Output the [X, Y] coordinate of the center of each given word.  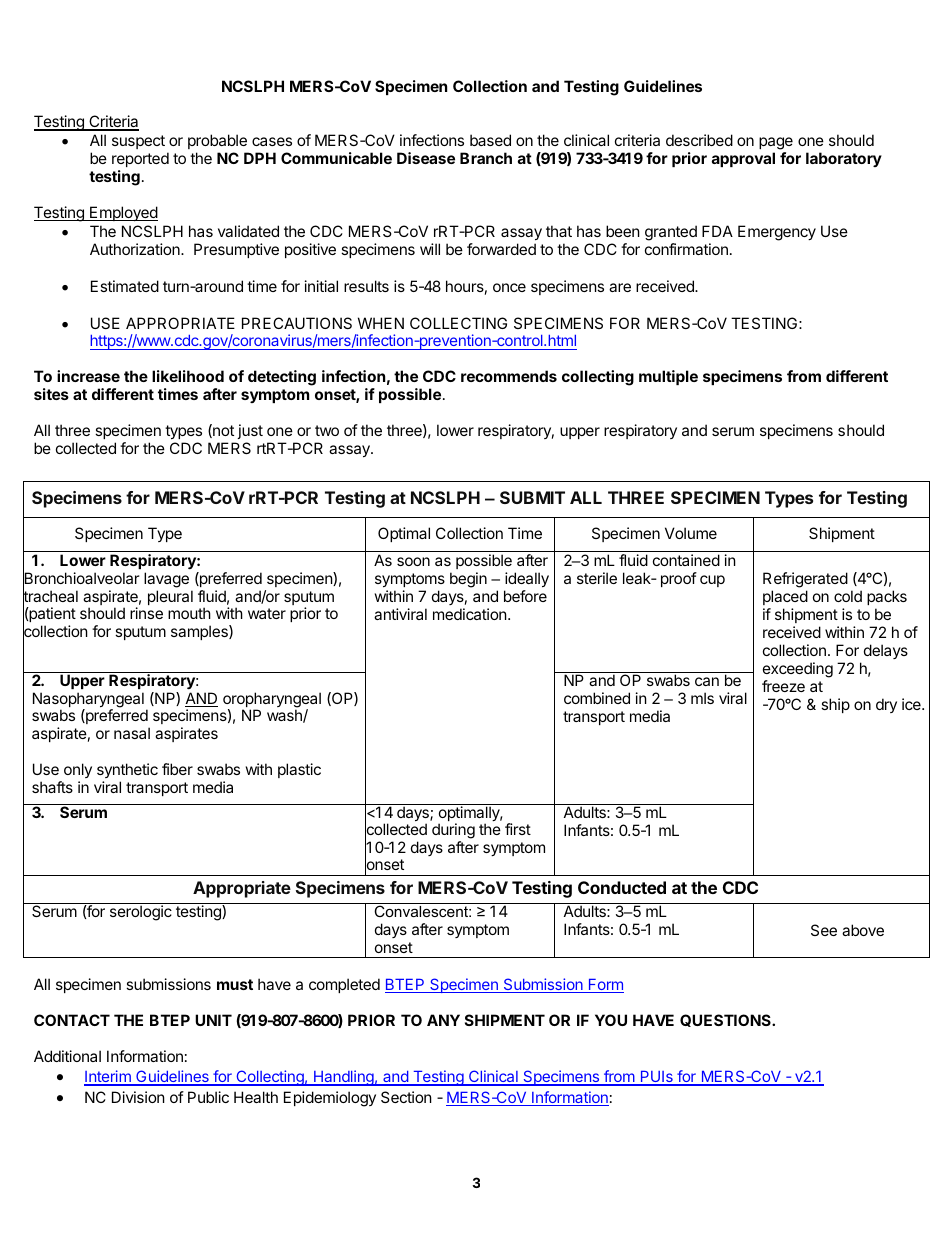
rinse [146, 613]
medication [470, 614]
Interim [108, 1077]
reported [140, 159]
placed [785, 597]
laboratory [844, 159]
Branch [486, 158]
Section [406, 1097]
